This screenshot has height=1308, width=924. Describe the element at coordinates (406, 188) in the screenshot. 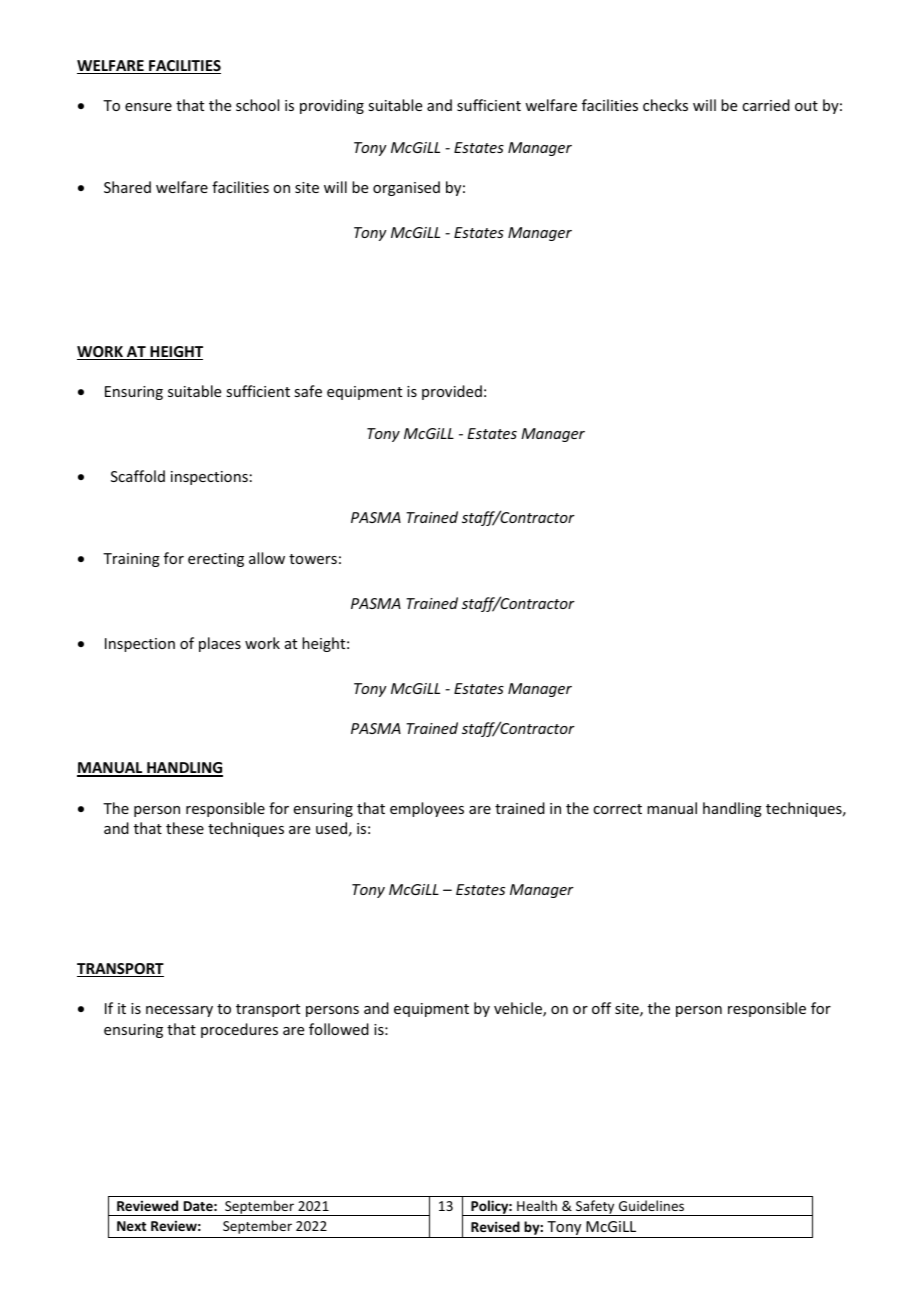

I see `organised` at that location.
